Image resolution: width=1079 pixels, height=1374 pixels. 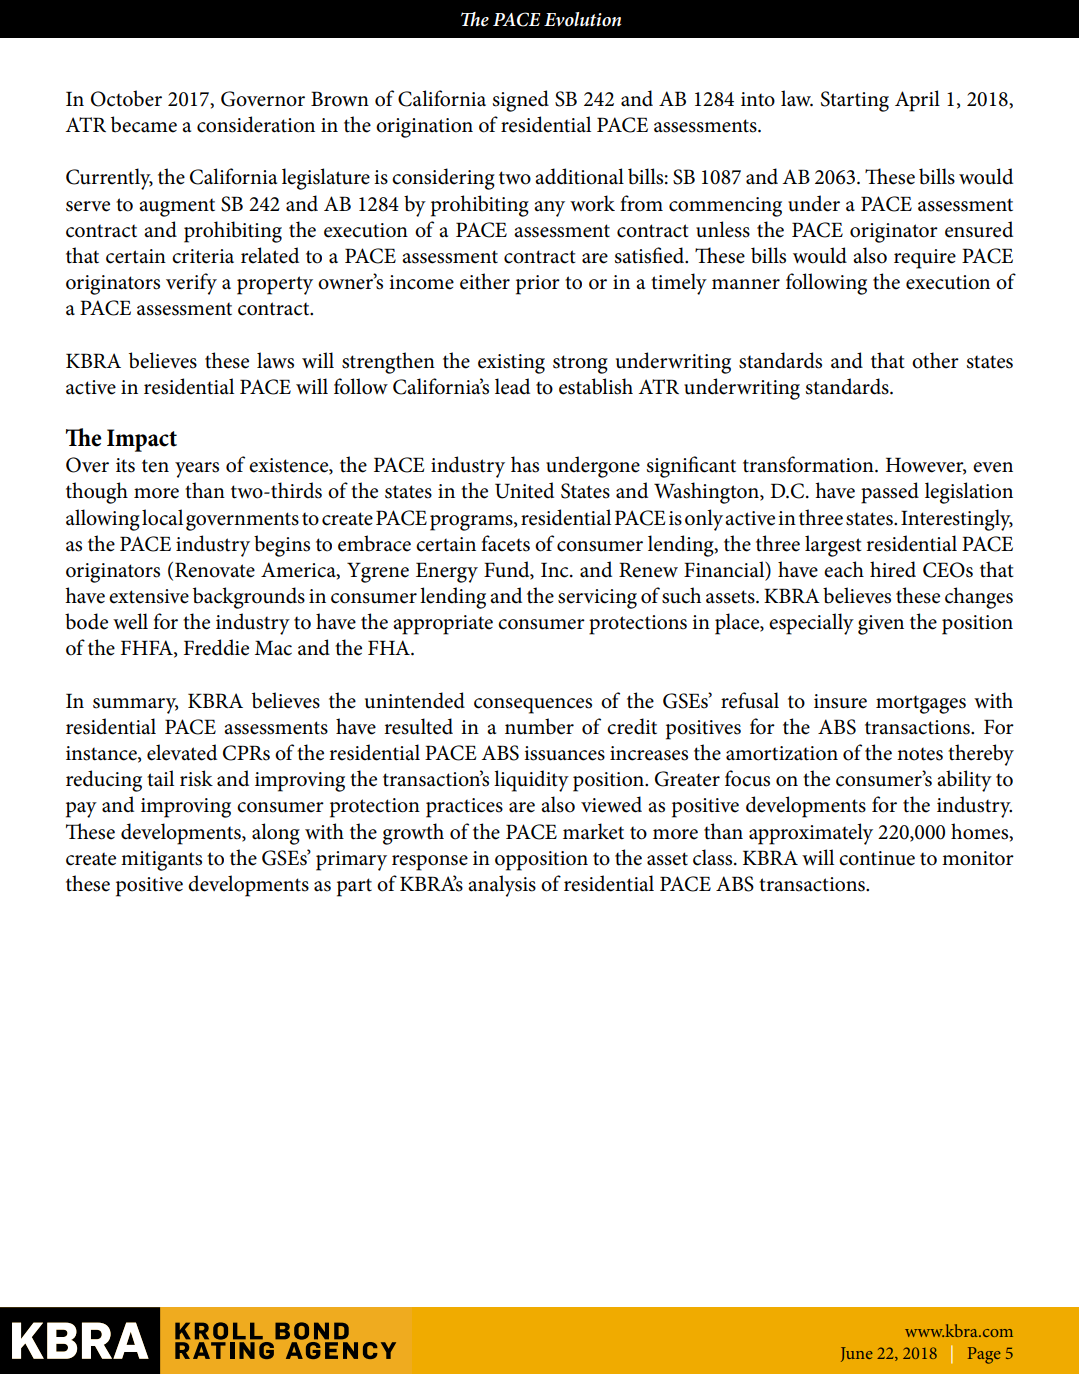 What do you see at coordinates (126, 98) in the screenshot?
I see `October` at bounding box center [126, 98].
